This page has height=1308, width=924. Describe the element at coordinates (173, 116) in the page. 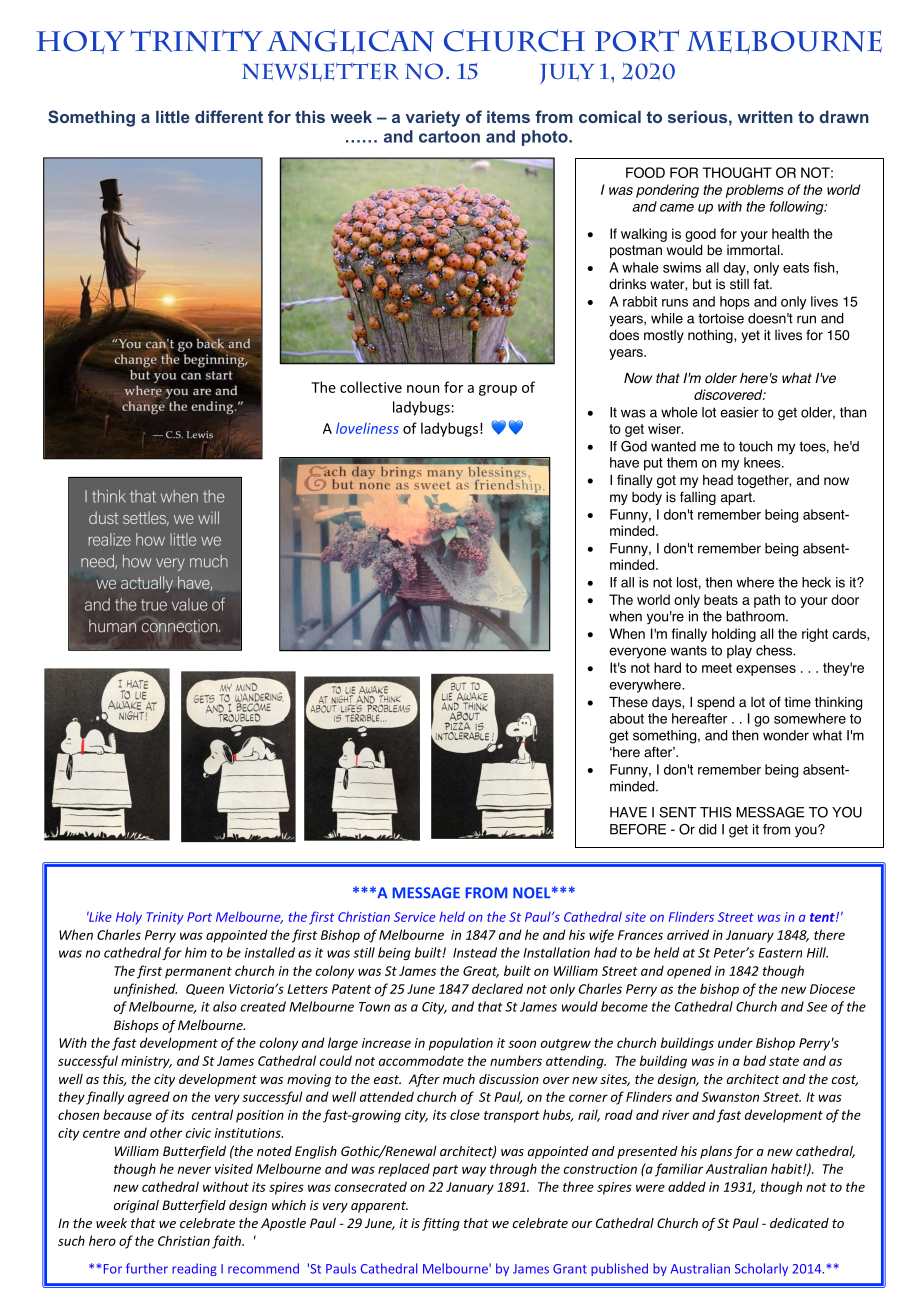

I see `little` at that location.
